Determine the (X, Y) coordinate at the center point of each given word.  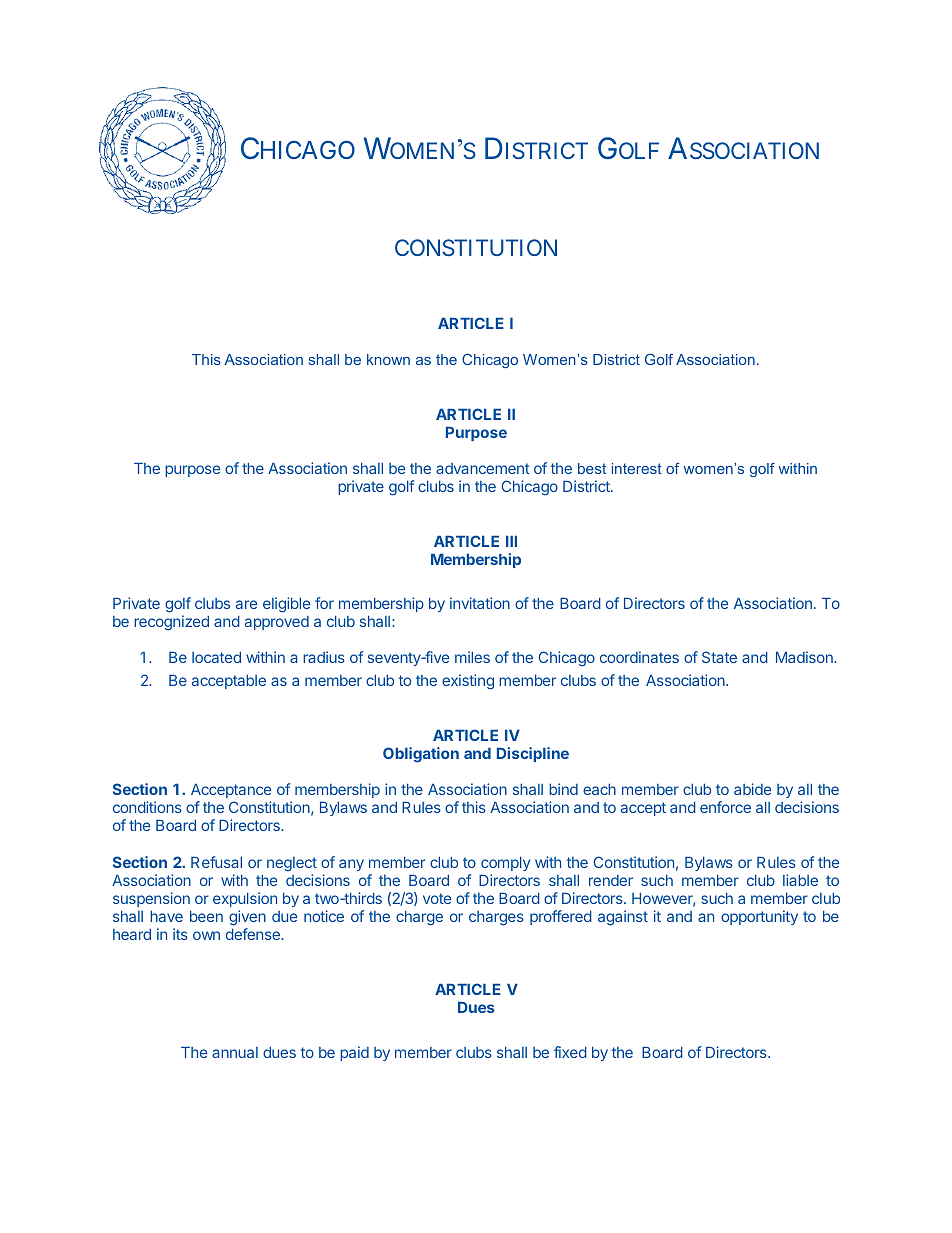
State (719, 657)
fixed (570, 1052)
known (388, 359)
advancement (483, 468)
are (246, 604)
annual (235, 1052)
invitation (480, 603)
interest (637, 468)
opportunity (759, 917)
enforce (725, 807)
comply (505, 863)
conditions (147, 807)
